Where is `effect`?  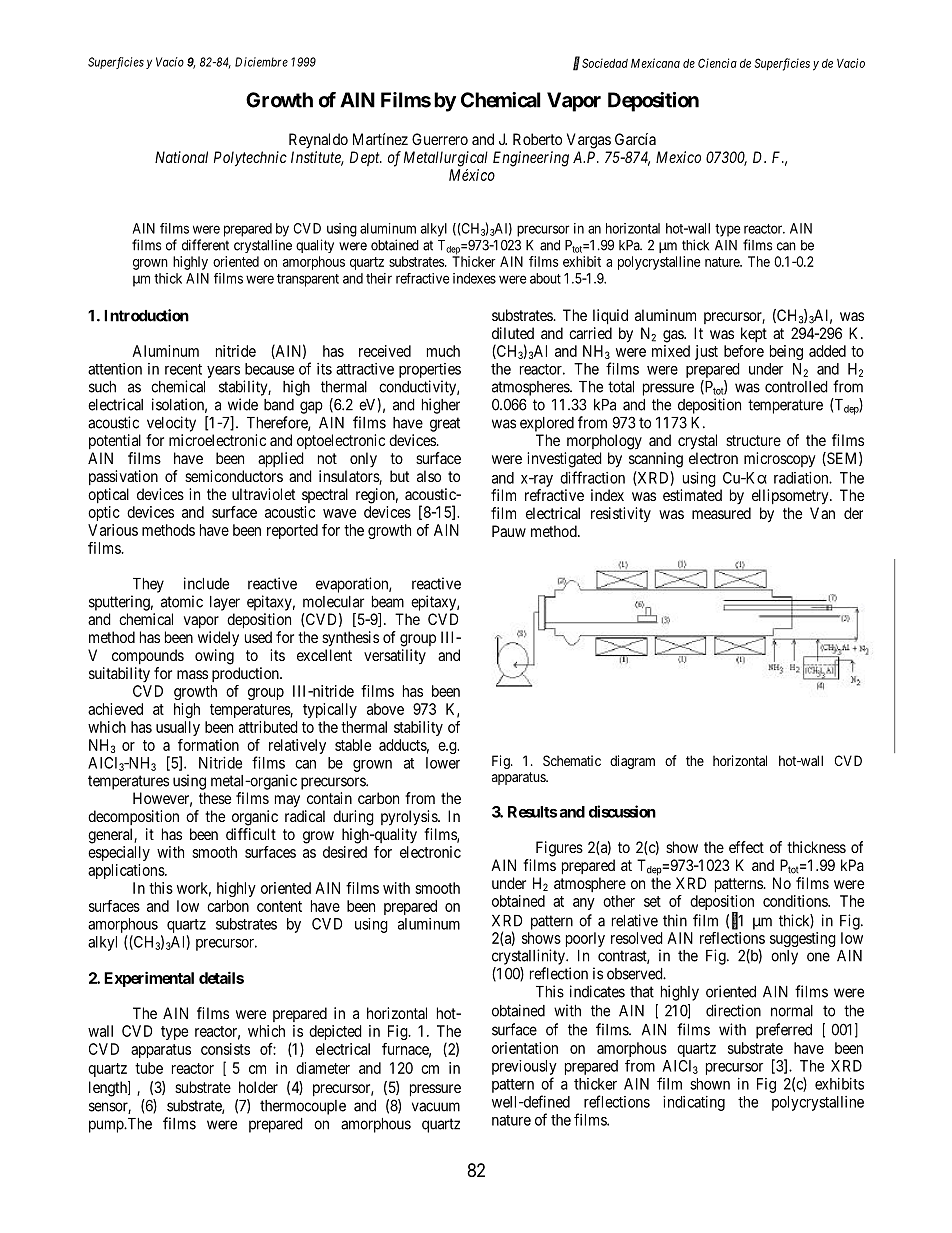
effect is located at coordinates (746, 847).
